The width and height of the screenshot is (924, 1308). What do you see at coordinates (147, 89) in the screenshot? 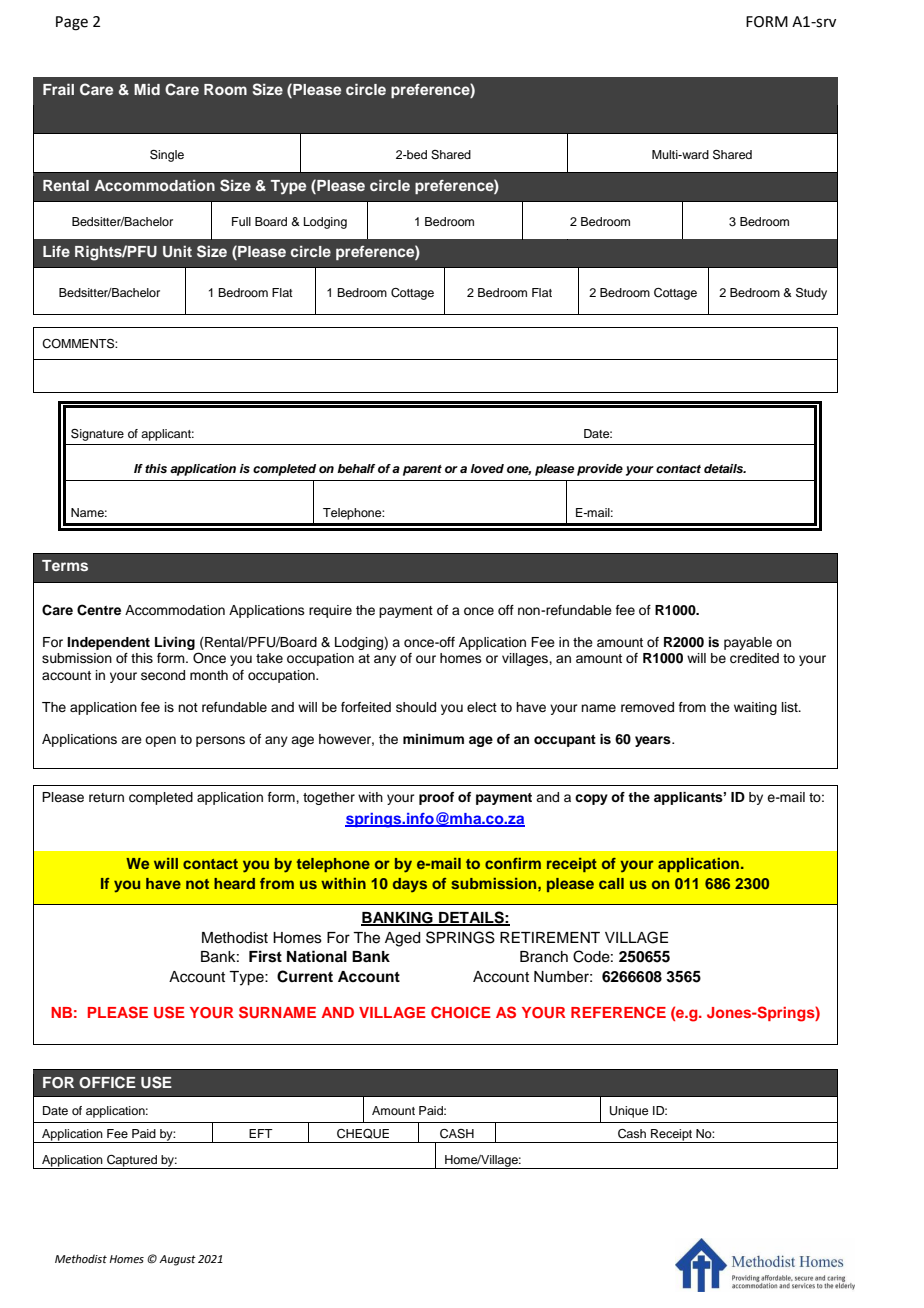
I see `Mid` at bounding box center [147, 89].
